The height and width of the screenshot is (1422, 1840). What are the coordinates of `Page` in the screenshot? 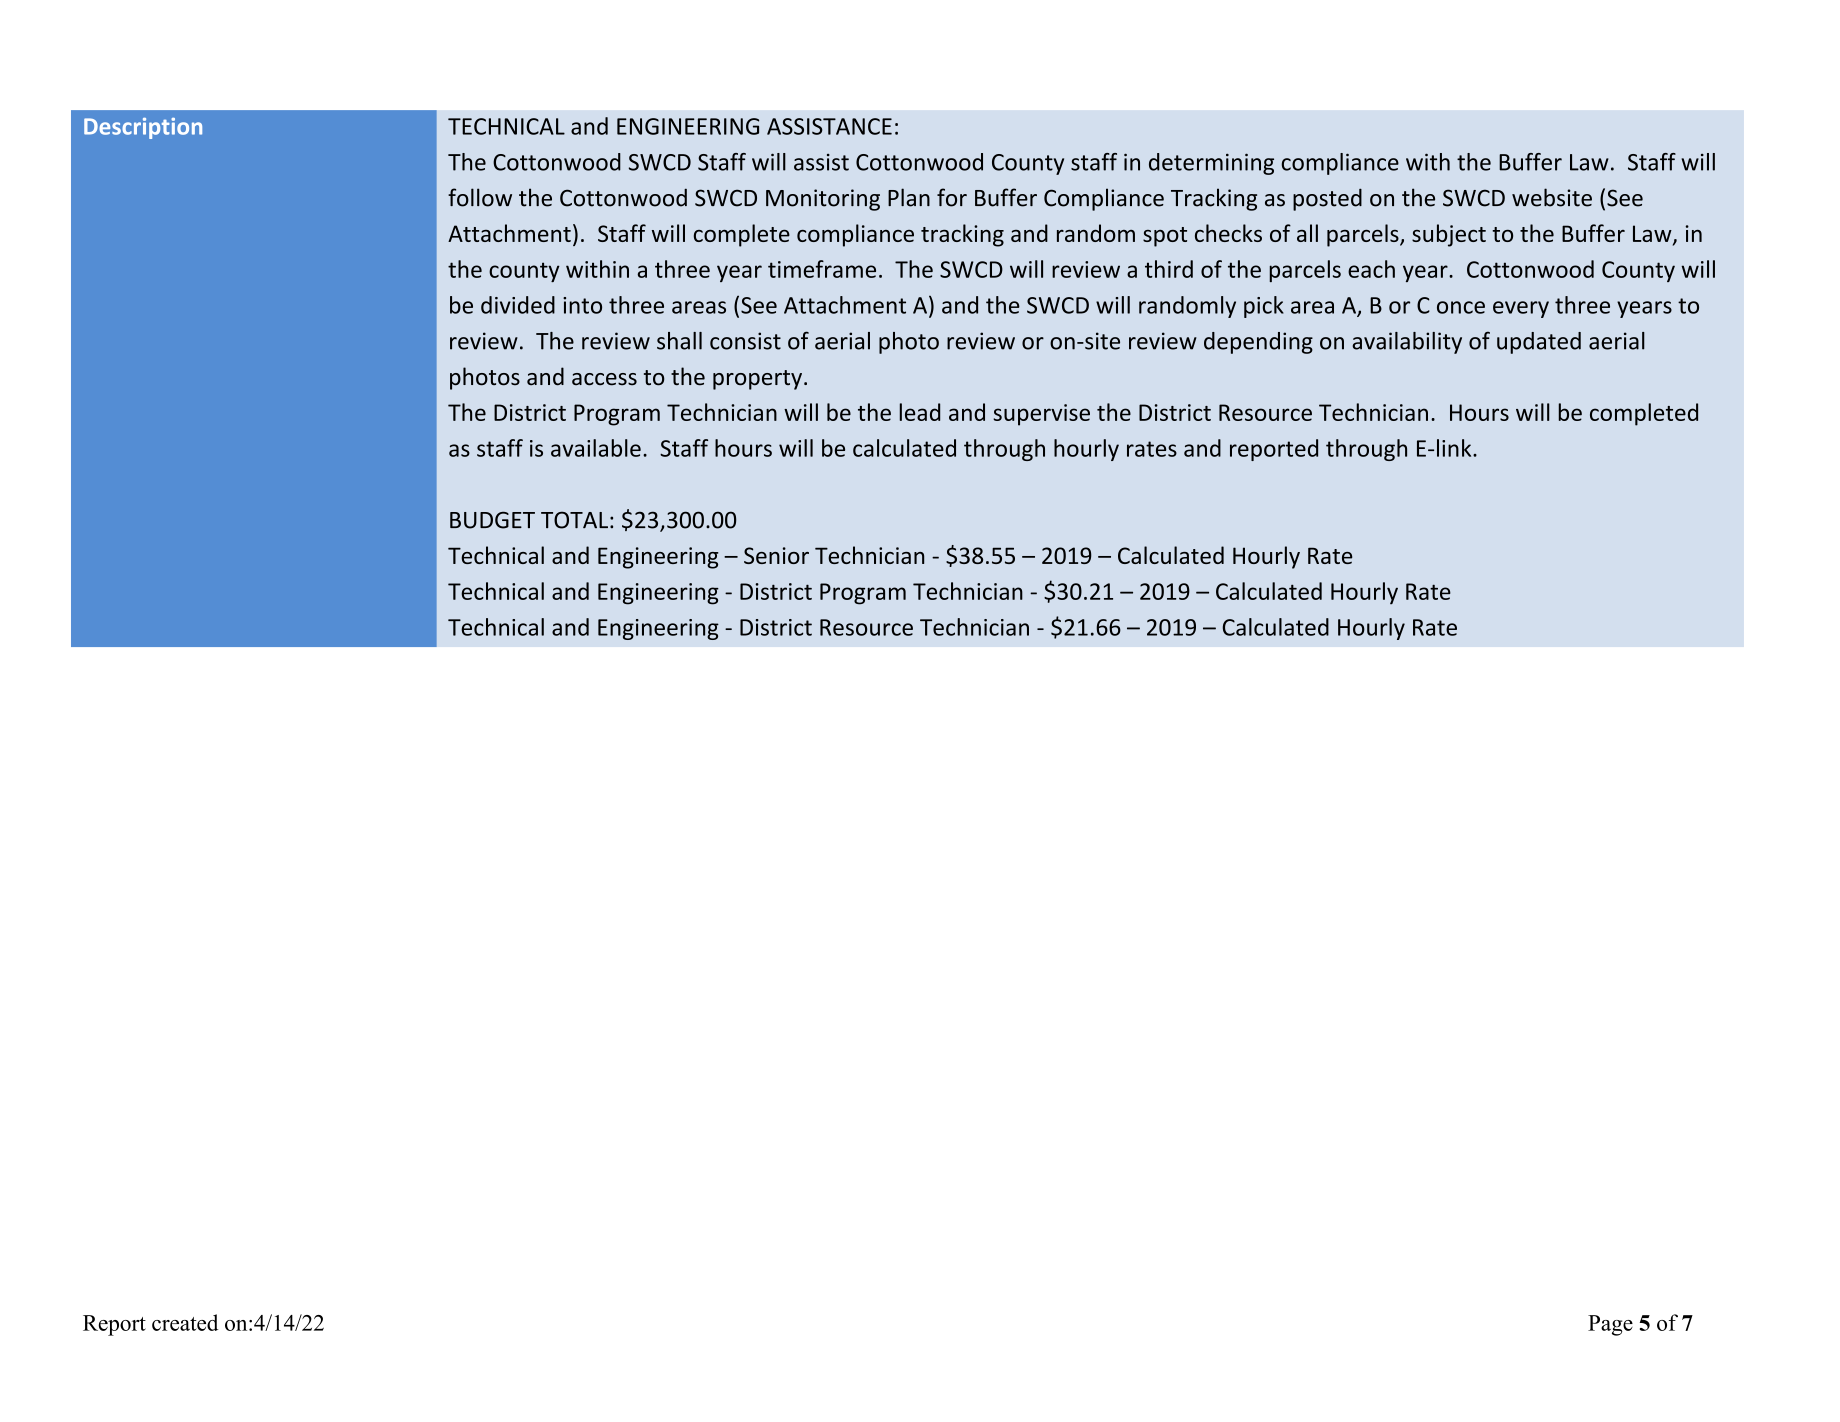 It's located at (1610, 1325).
